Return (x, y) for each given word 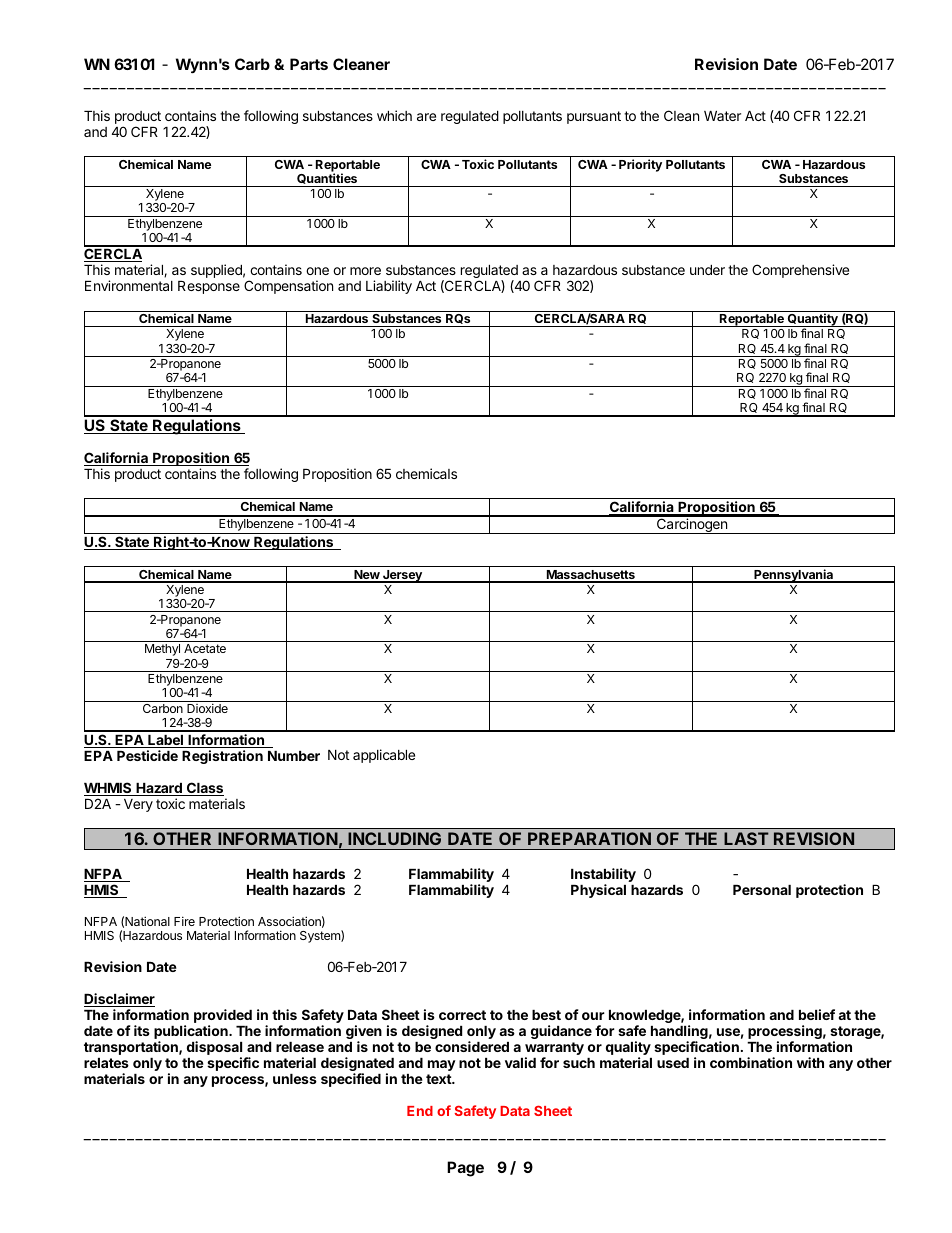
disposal (214, 1049)
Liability (389, 287)
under (707, 270)
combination (751, 1062)
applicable (384, 756)
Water (722, 116)
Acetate (205, 648)
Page (465, 1169)
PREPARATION (589, 838)
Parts (309, 64)
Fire (184, 921)
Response (209, 287)
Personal (762, 890)
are (426, 117)
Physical (598, 891)
